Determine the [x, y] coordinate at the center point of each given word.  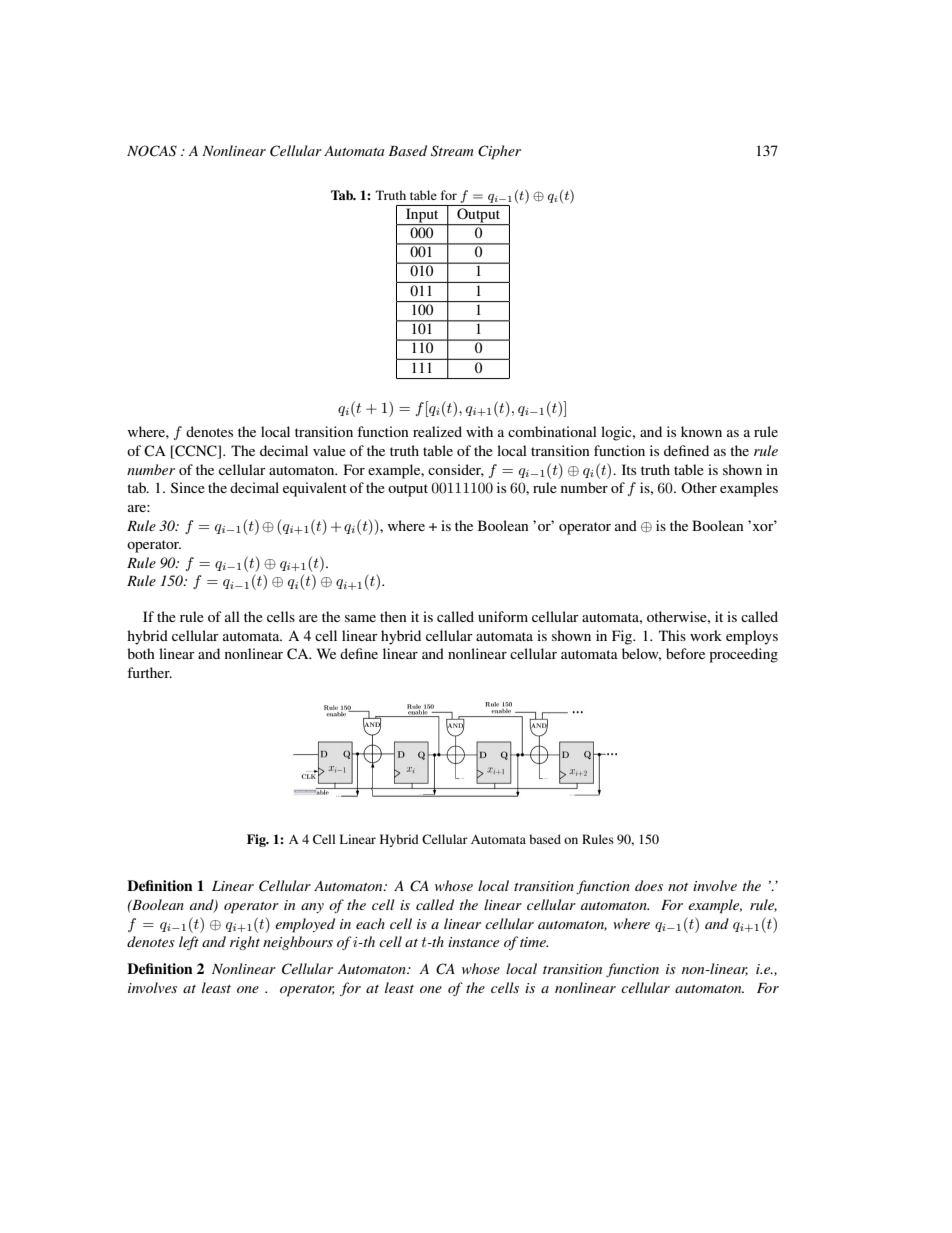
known [701, 431]
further [149, 672]
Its [629, 469]
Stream [452, 151]
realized [437, 431]
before [685, 653]
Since [188, 487]
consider [456, 470]
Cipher [499, 152]
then [393, 616]
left [189, 943]
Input [422, 217]
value [329, 450]
